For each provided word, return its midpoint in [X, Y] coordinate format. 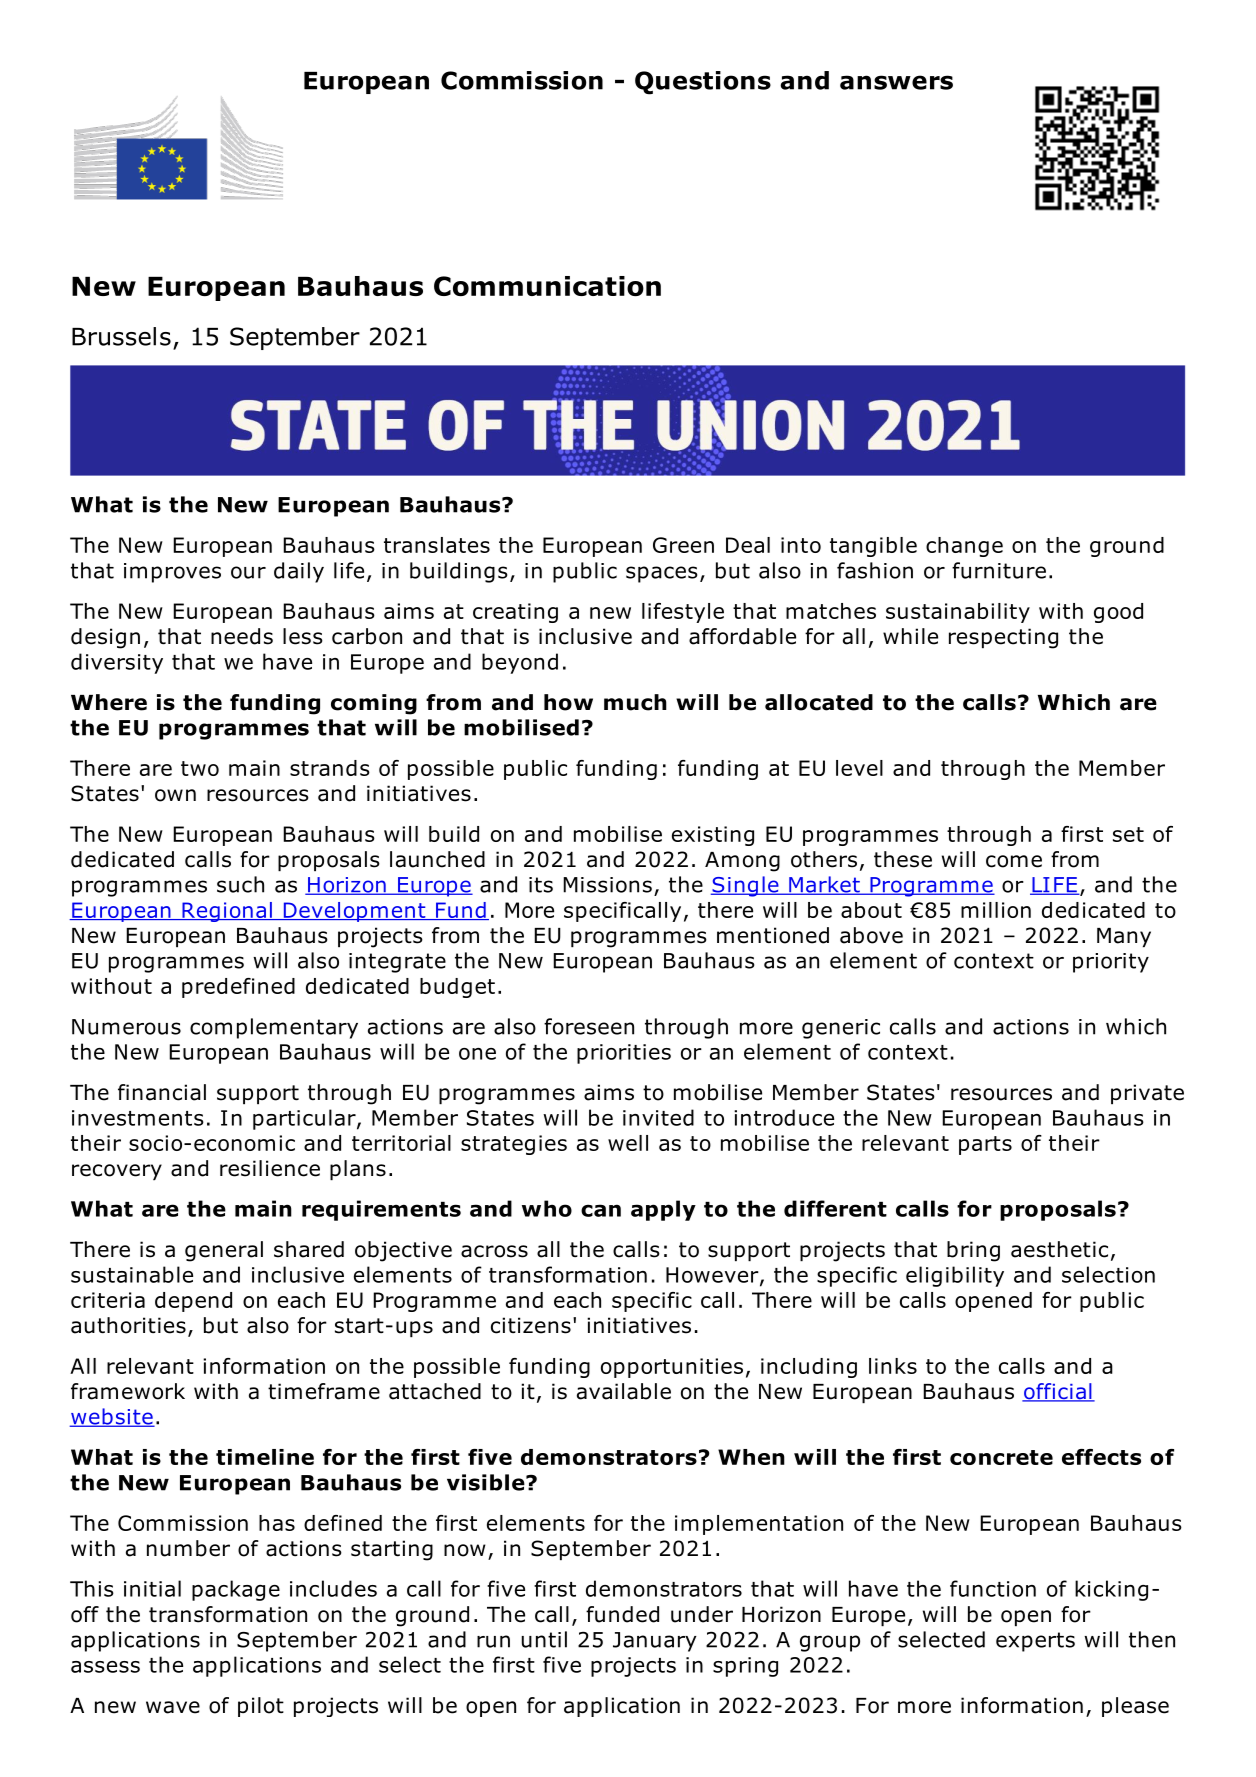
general [224, 1251]
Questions [703, 83]
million [996, 910]
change [964, 547]
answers [896, 82]
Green [683, 545]
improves [172, 573]
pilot [261, 1707]
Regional [227, 912]
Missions [607, 885]
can [601, 1210]
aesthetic [1059, 1249]
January [655, 1642]
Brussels [121, 336]
